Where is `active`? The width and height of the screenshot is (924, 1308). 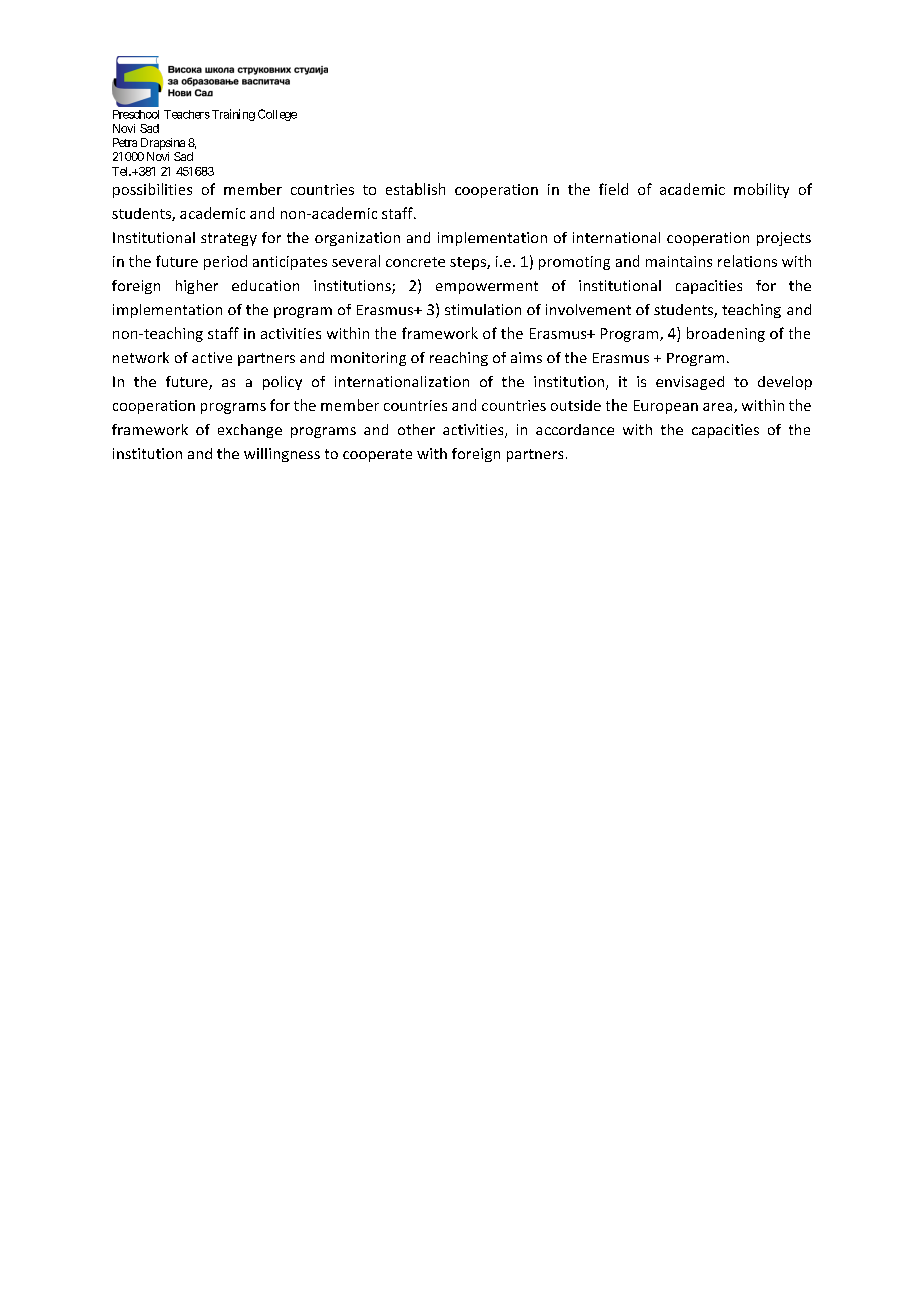
active is located at coordinates (212, 357).
